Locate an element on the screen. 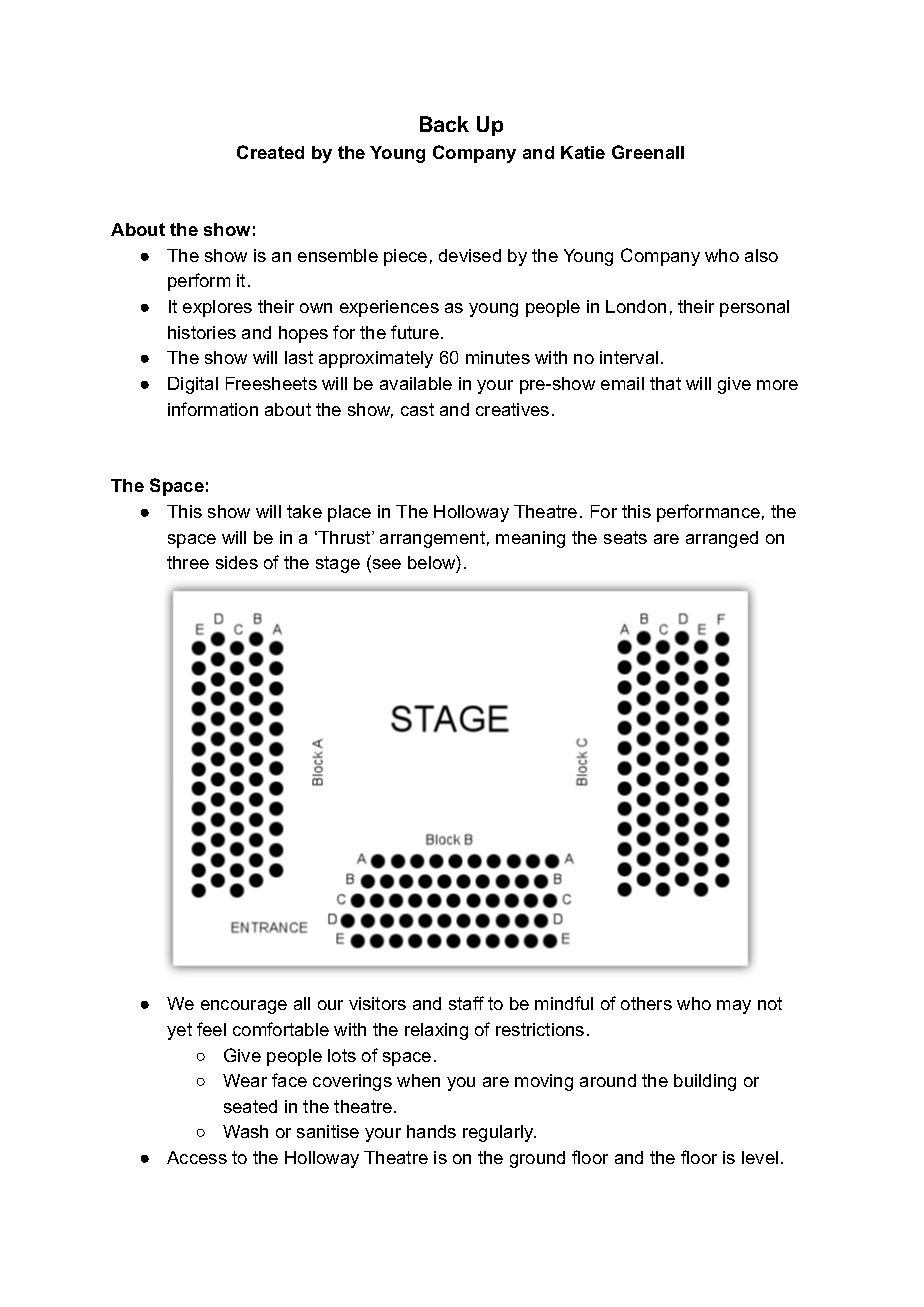 The height and width of the screenshot is (1307, 924). Katie is located at coordinates (583, 152).
